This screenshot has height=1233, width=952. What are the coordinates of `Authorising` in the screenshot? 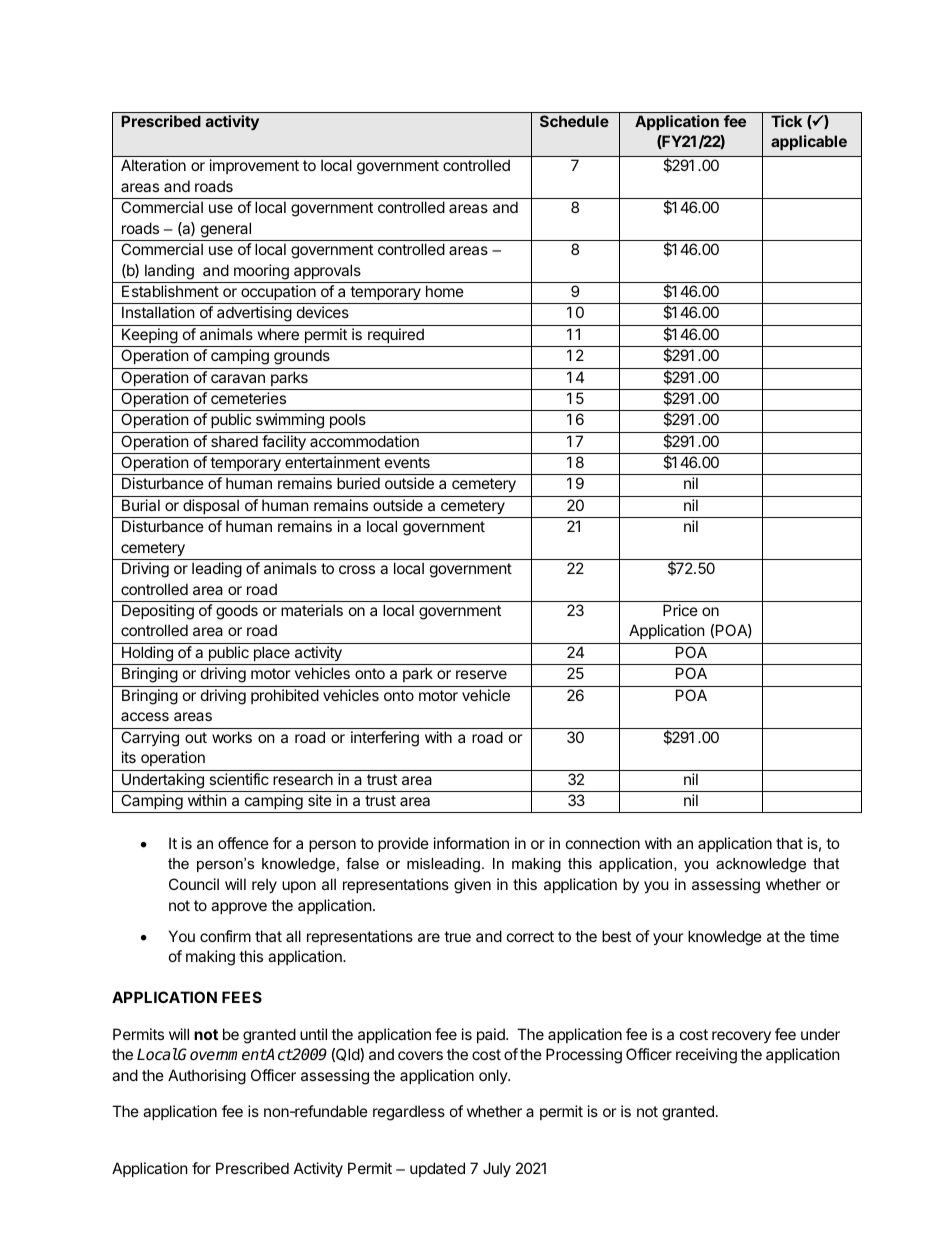 It's located at (207, 1077).
